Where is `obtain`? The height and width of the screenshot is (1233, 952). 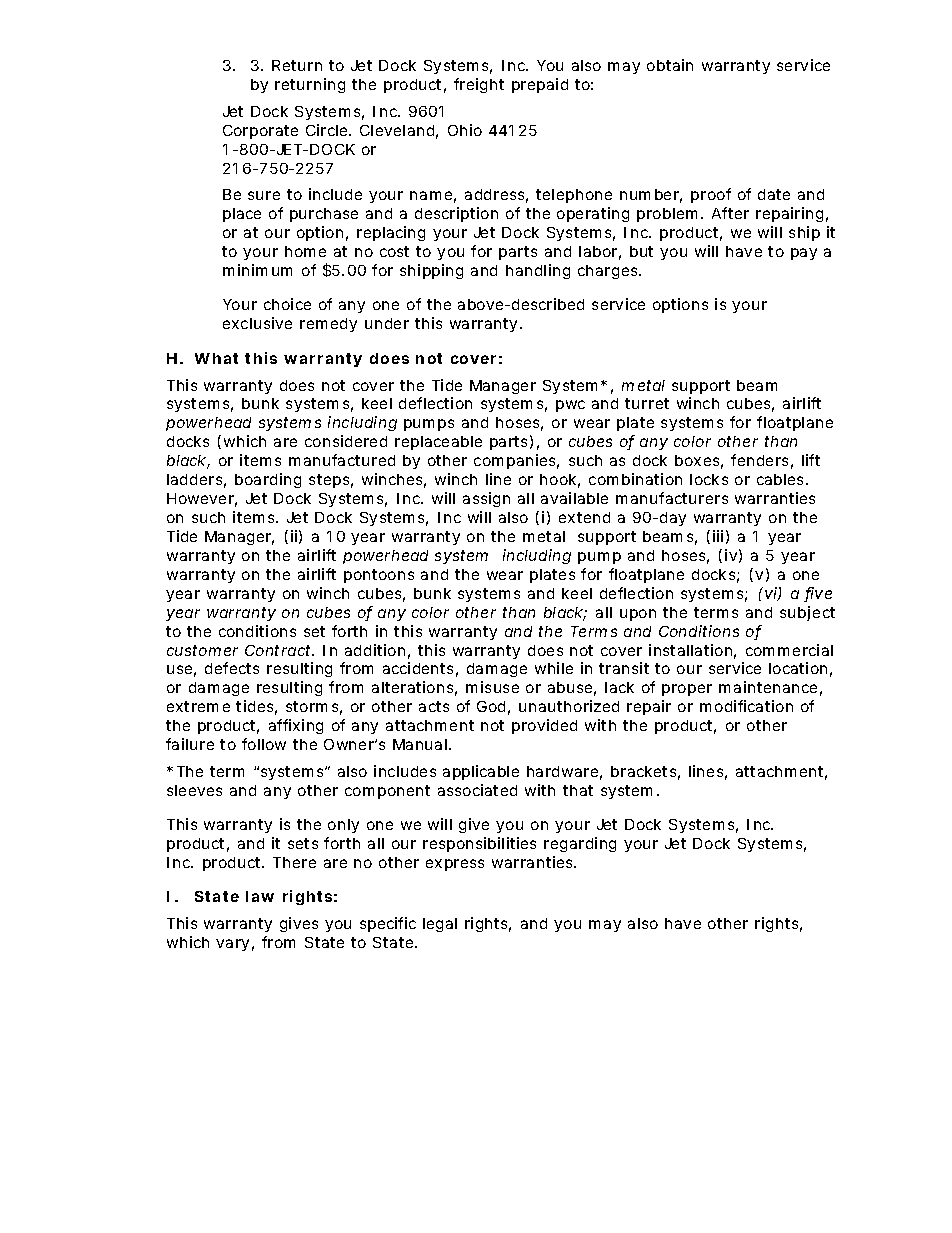 obtain is located at coordinates (670, 65).
